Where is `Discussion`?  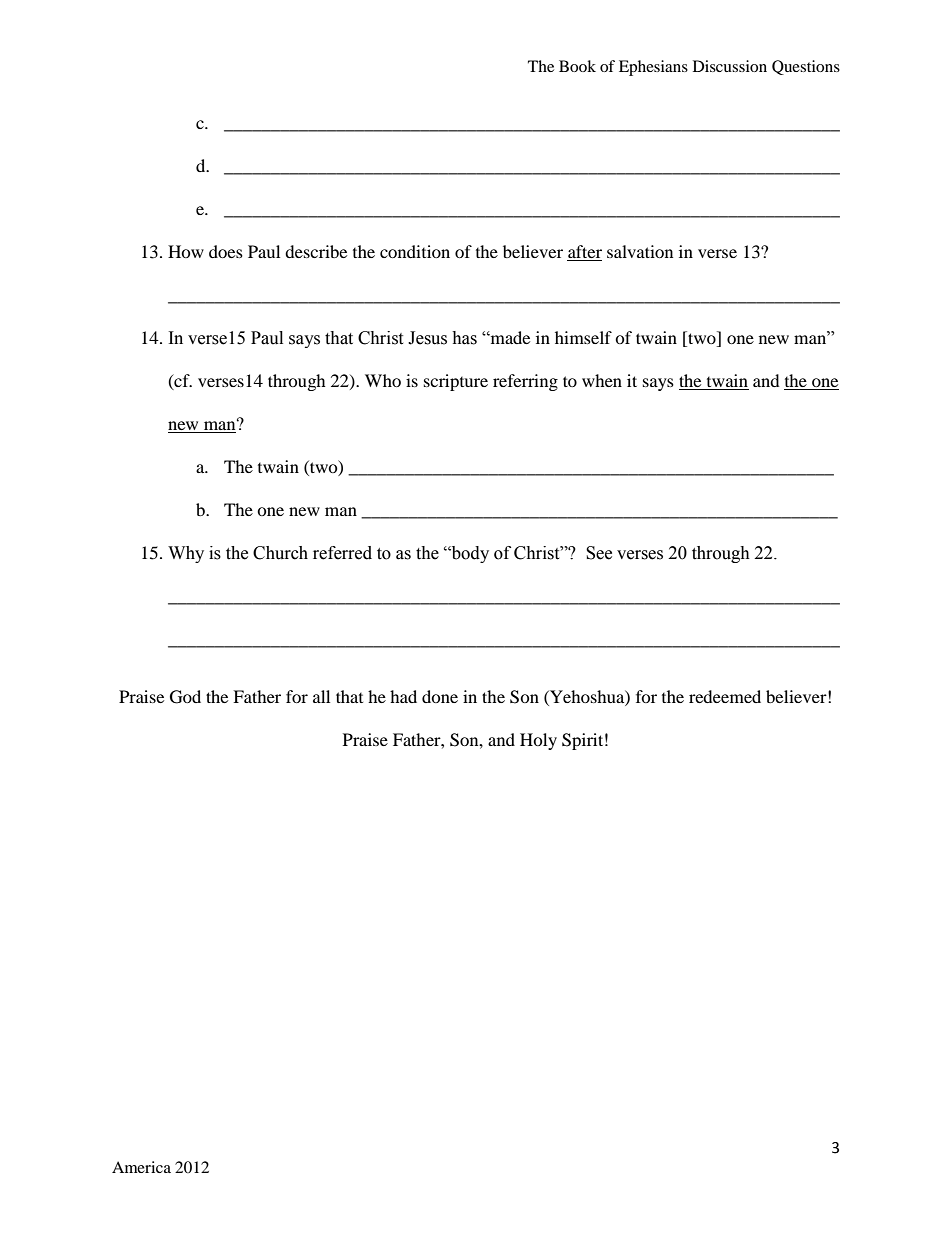 Discussion is located at coordinates (730, 66).
